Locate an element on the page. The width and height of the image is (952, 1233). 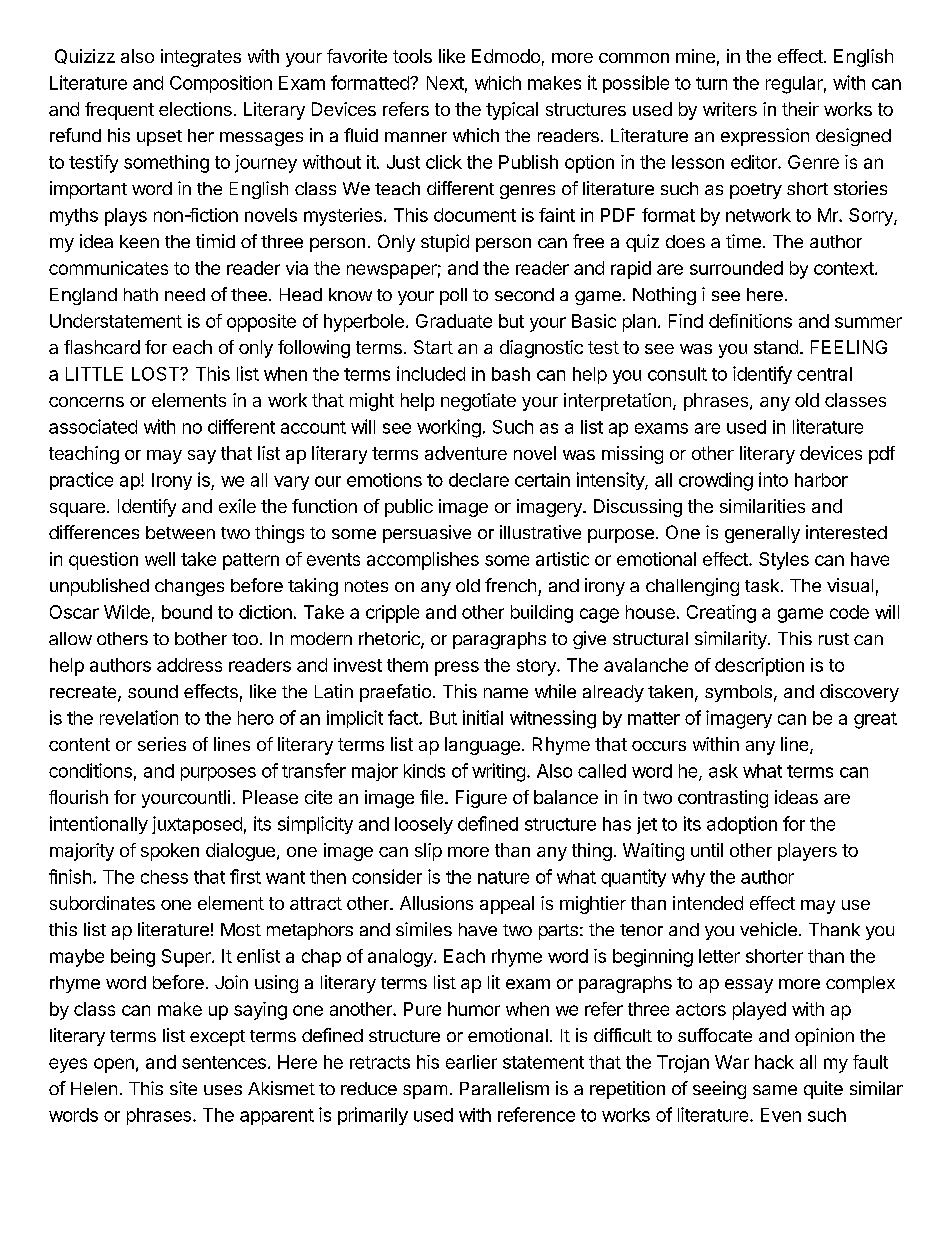
language is located at coordinates (482, 746).
